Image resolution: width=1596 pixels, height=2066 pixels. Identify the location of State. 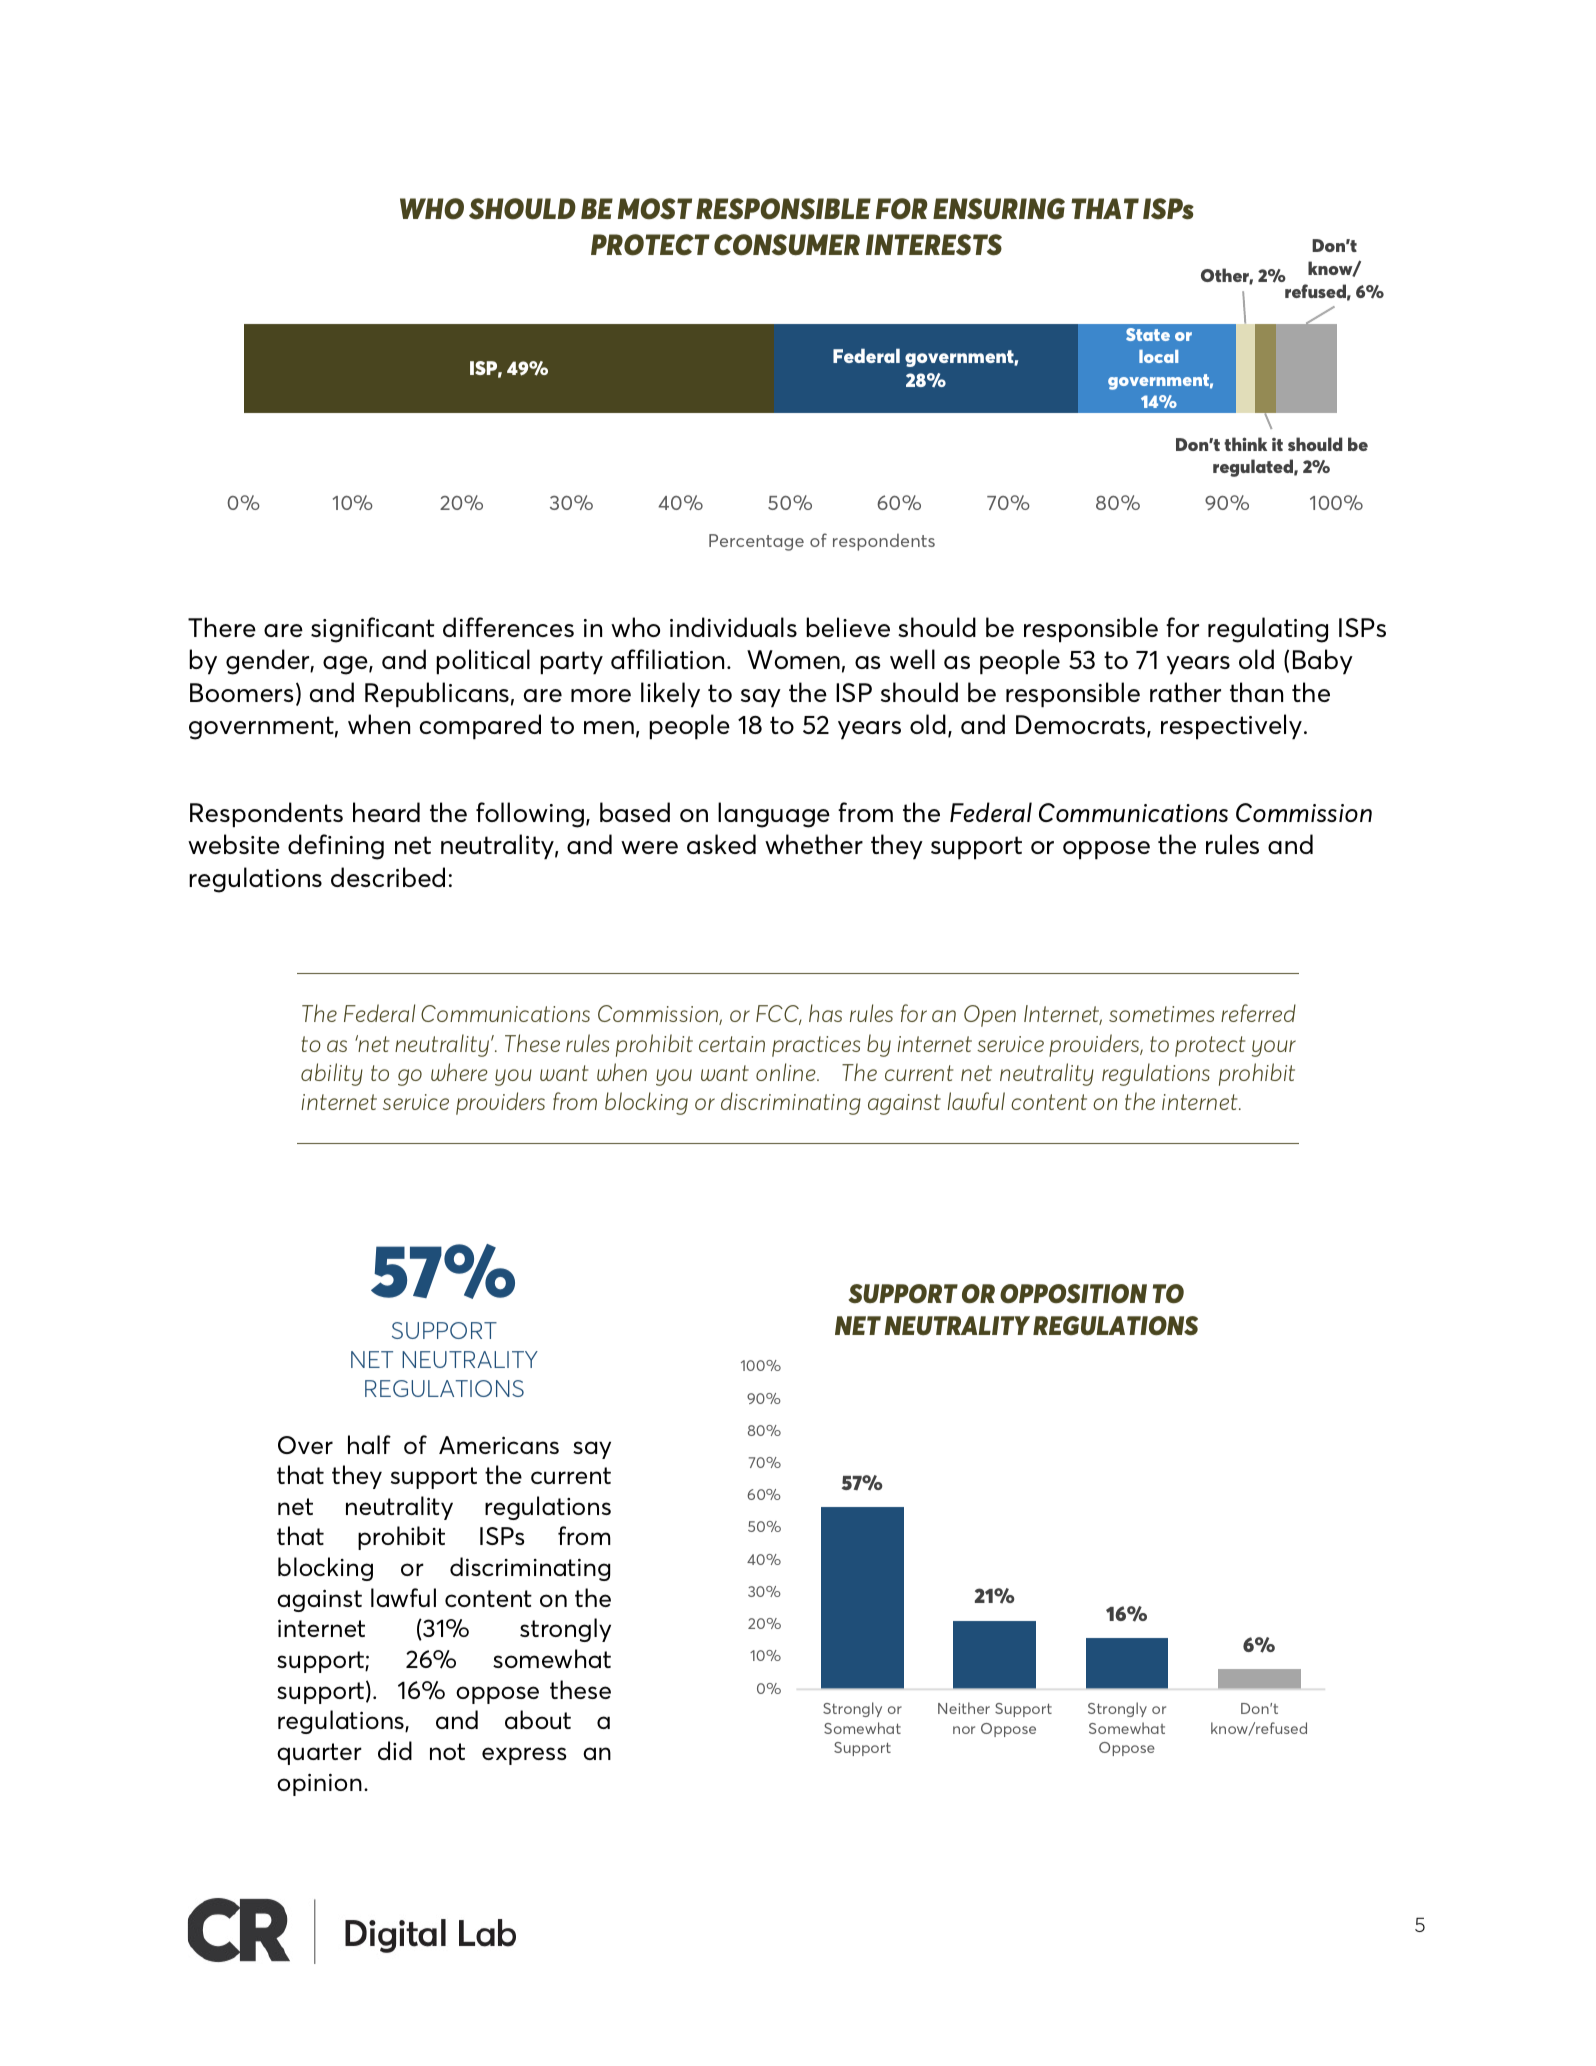
(1148, 334).
